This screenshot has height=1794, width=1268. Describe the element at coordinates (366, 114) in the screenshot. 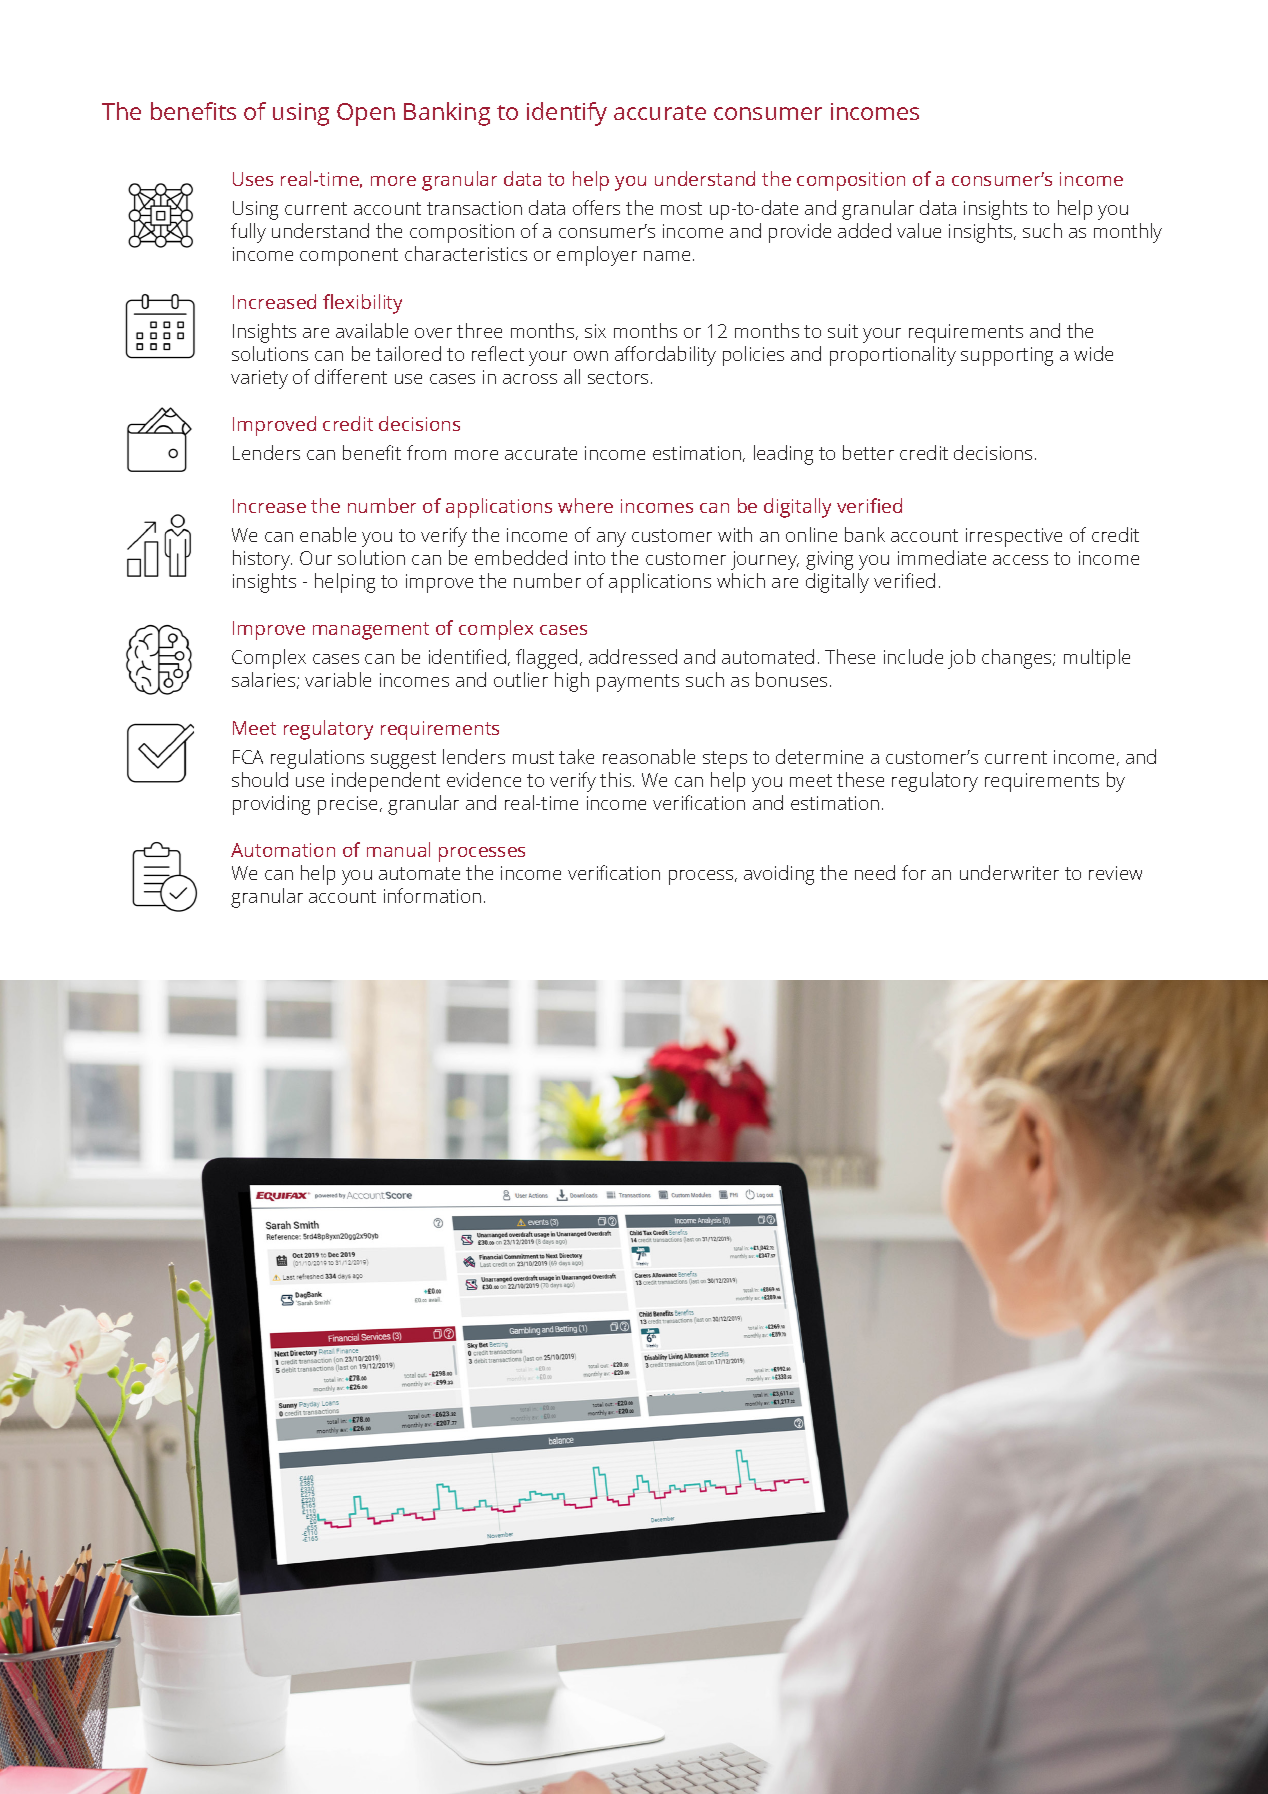

I see `Open` at that location.
